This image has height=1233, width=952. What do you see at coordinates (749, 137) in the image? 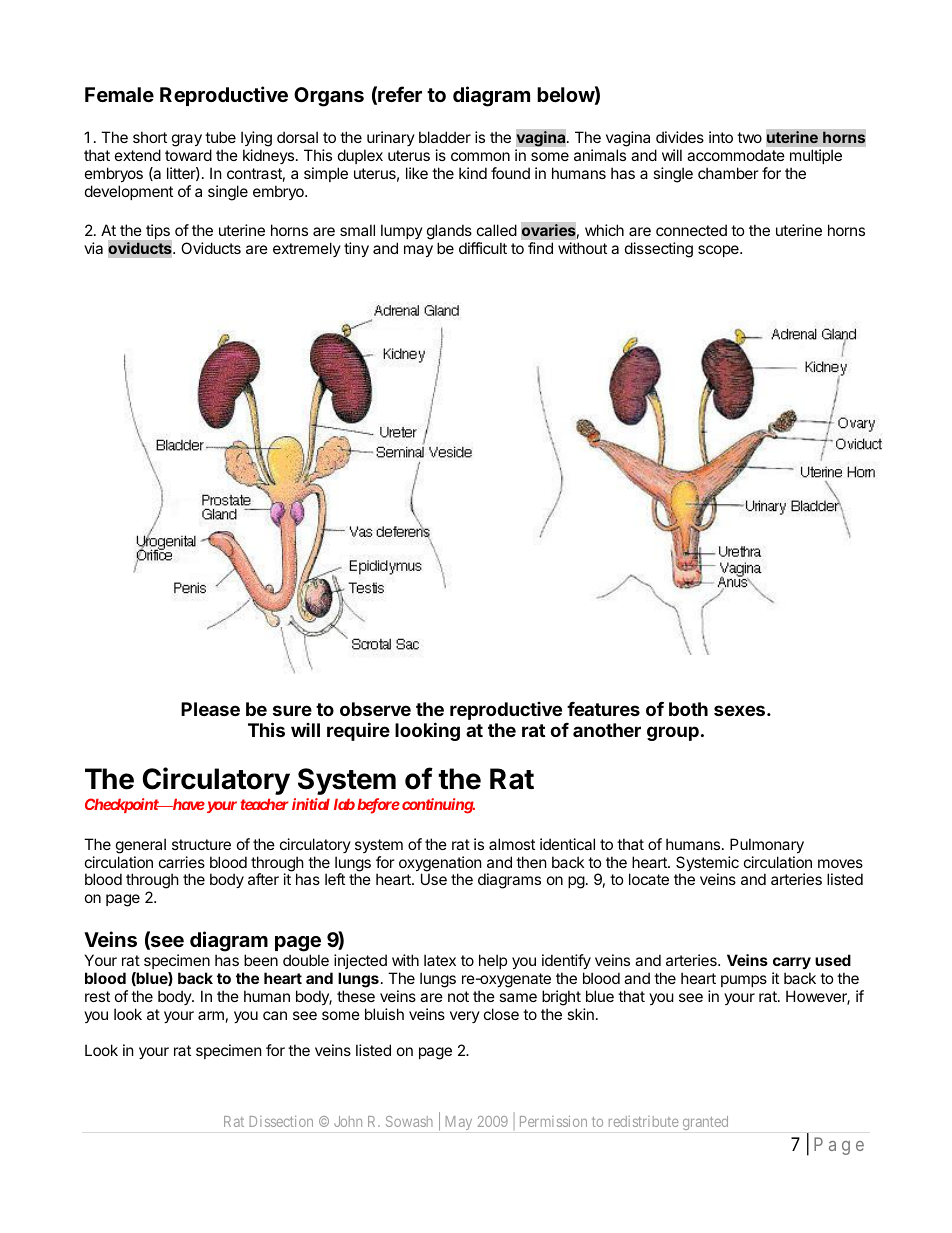
I see `two` at bounding box center [749, 137].
